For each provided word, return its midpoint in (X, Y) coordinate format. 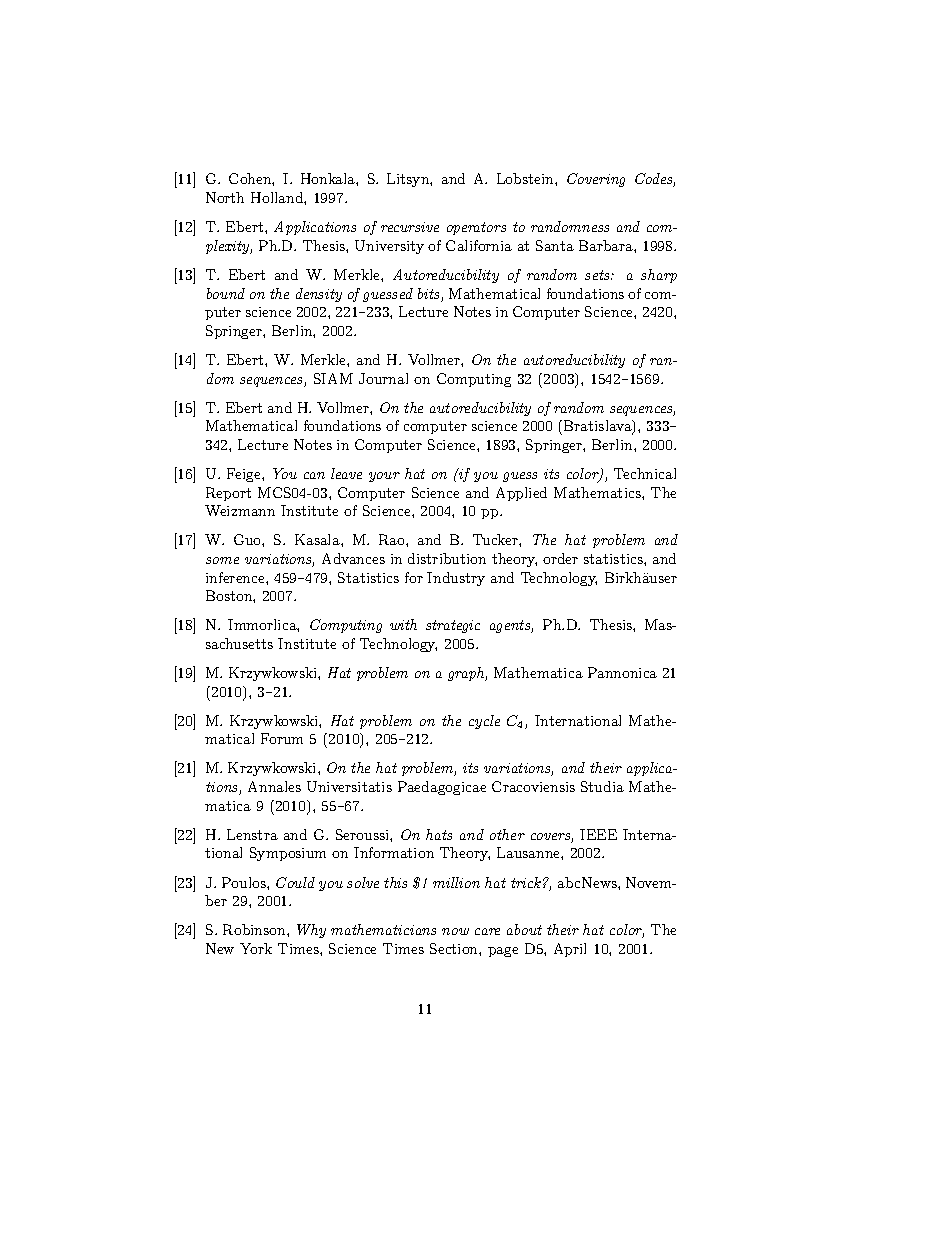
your (384, 477)
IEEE (598, 834)
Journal (383, 378)
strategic (453, 626)
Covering (596, 180)
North (225, 197)
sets (598, 275)
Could (295, 882)
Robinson (255, 929)
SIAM (333, 378)
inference (236, 577)
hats (439, 834)
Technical (645, 473)
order (560, 558)
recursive (410, 227)
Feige (245, 475)
